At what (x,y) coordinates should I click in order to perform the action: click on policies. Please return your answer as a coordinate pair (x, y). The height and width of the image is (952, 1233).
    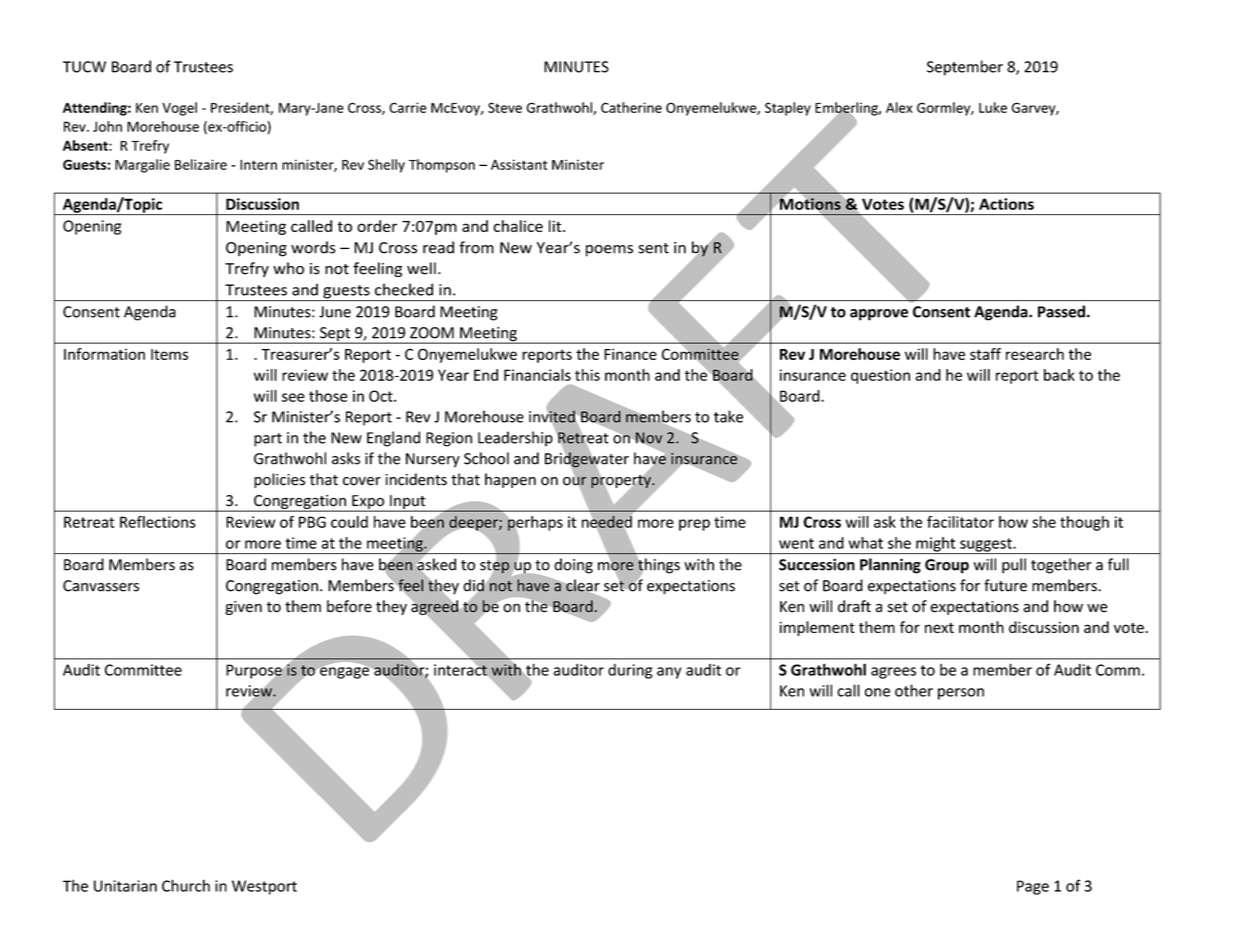
    Looking at the image, I should click on (279, 480).
